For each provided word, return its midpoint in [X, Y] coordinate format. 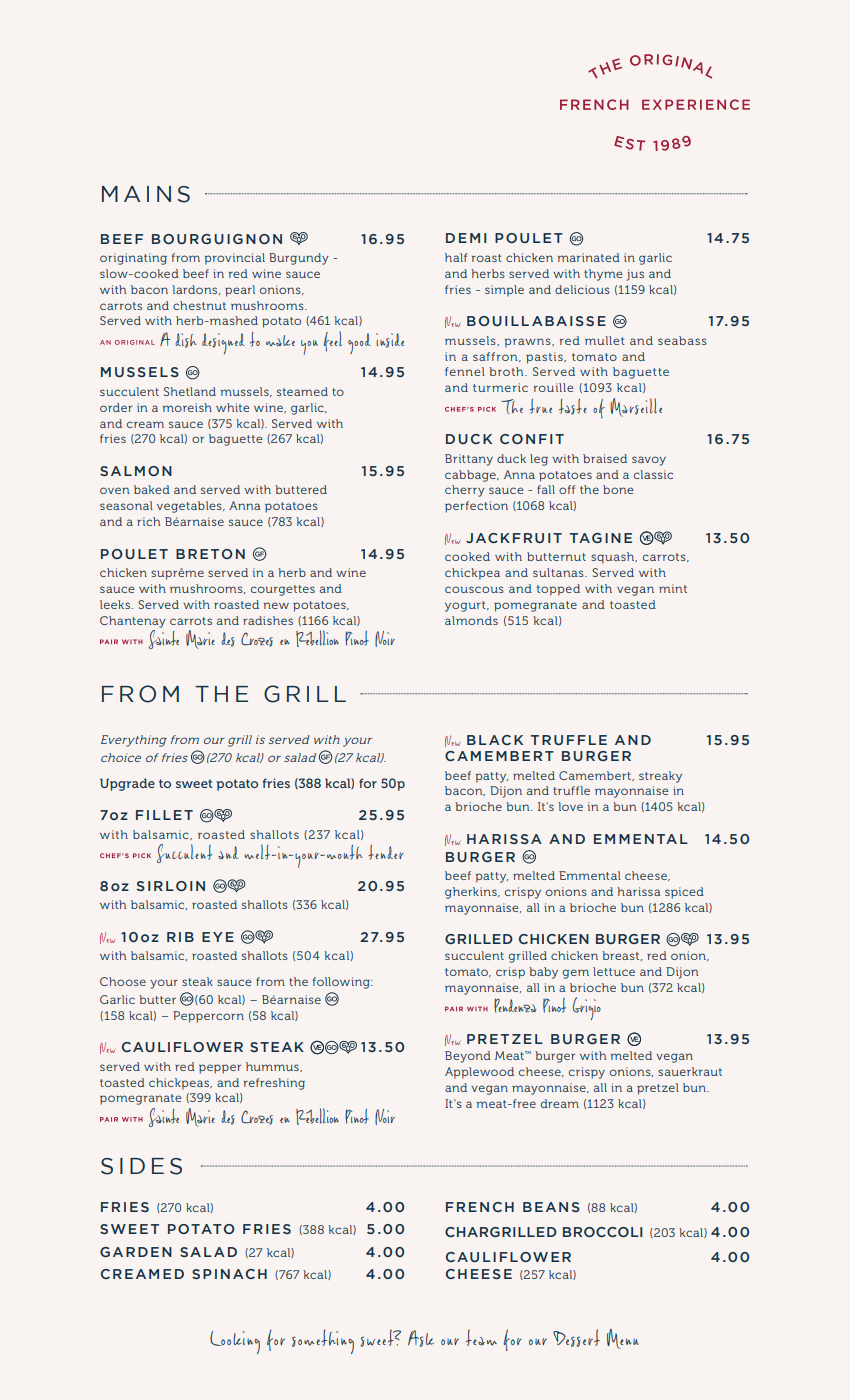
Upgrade [127, 784]
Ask [421, 1338]
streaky [660, 777]
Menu [623, 1339]
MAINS [146, 194]
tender [386, 852]
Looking [235, 1342]
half [456, 257]
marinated [589, 257]
